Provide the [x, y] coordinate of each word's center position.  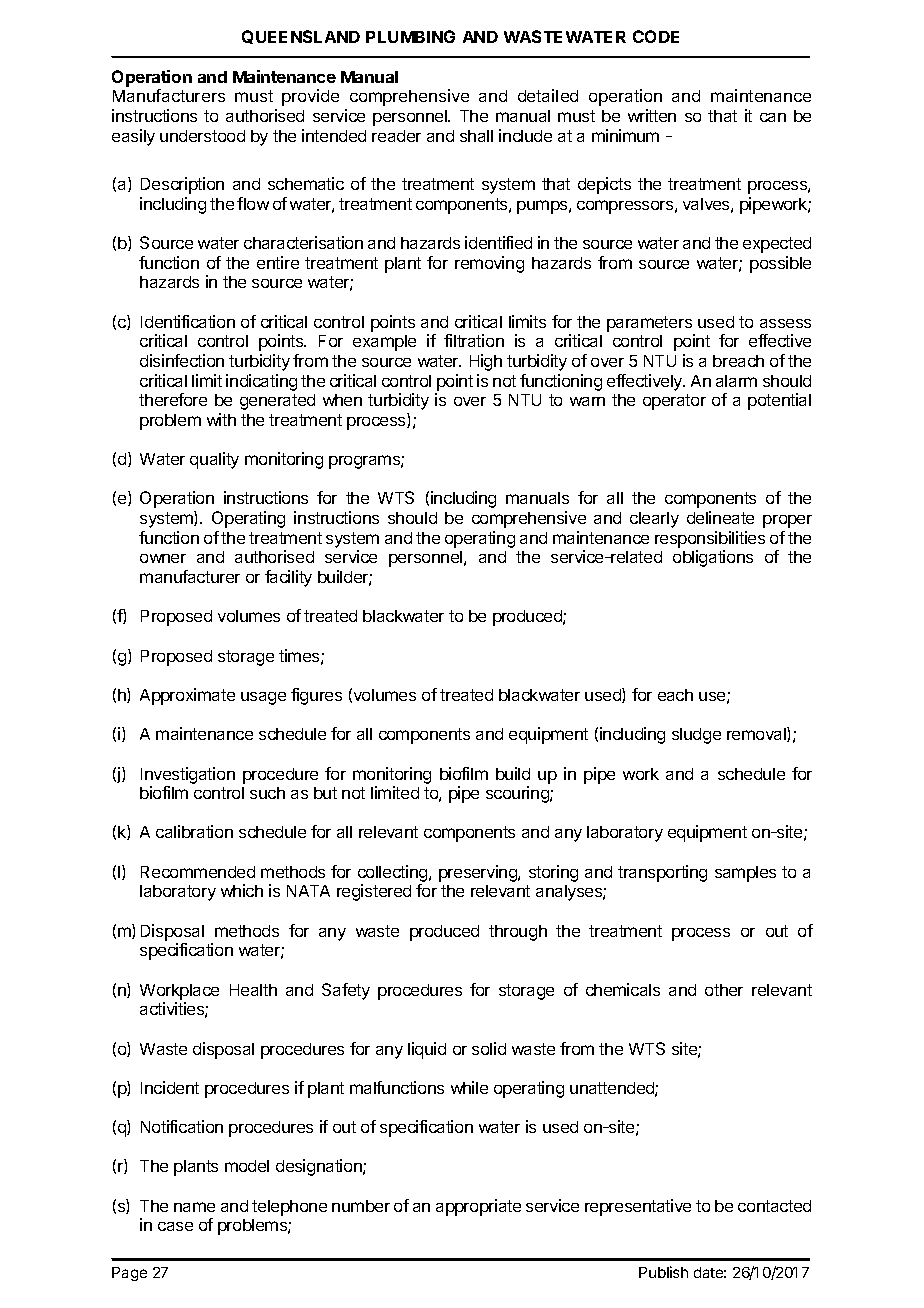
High [486, 362]
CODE [656, 36]
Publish [663, 1272]
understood [202, 136]
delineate [720, 517]
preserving [479, 873]
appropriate [478, 1207]
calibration [194, 831]
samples [745, 874]
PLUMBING [410, 36]
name [194, 1207]
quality [214, 460]
